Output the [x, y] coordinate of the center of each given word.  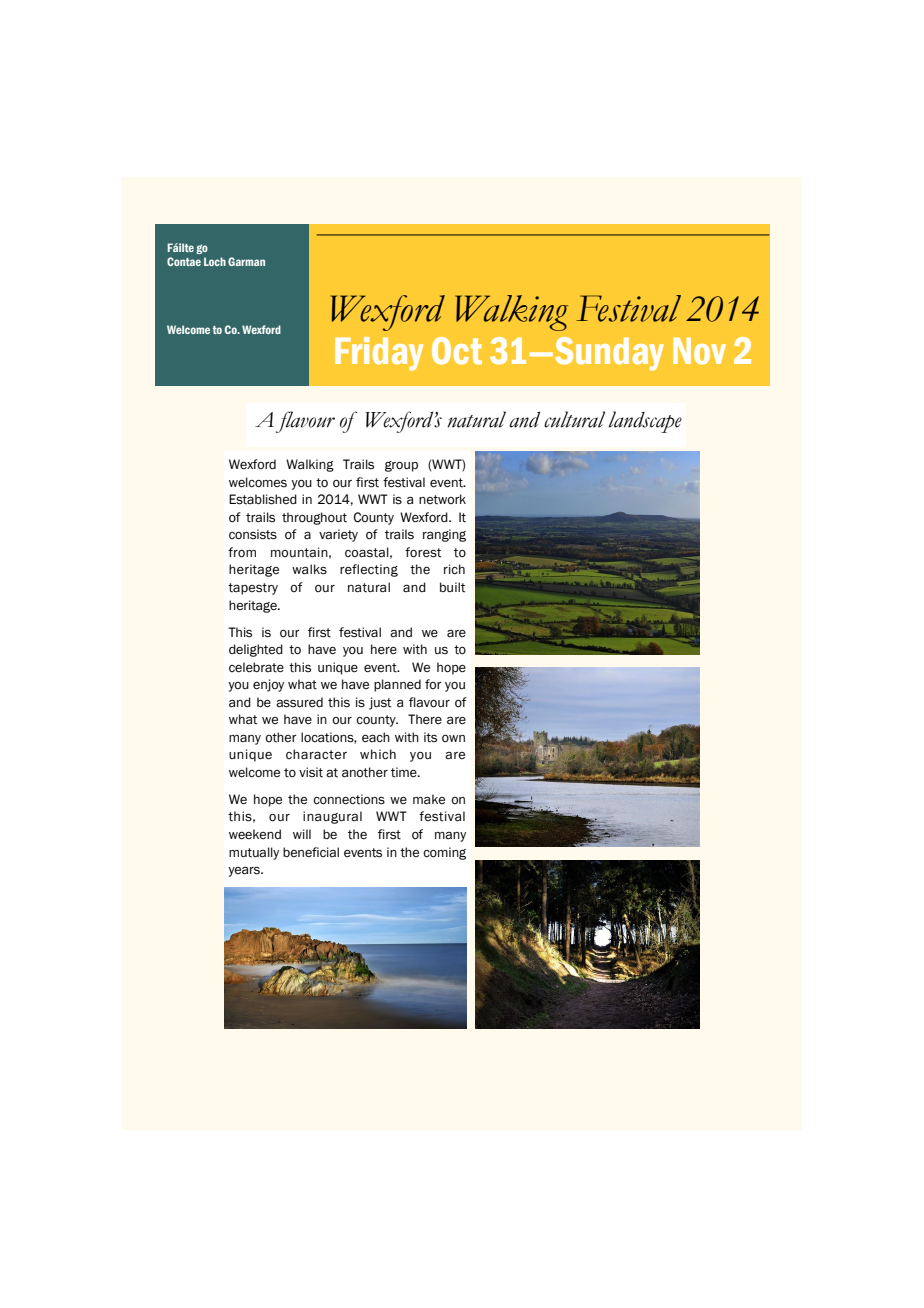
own [453, 739]
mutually [254, 853]
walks [309, 569]
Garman [246, 261]
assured [299, 702]
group [401, 466]
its [430, 737]
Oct [457, 351]
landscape [645, 422]
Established [263, 499]
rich [454, 569]
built [452, 587]
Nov [699, 351]
